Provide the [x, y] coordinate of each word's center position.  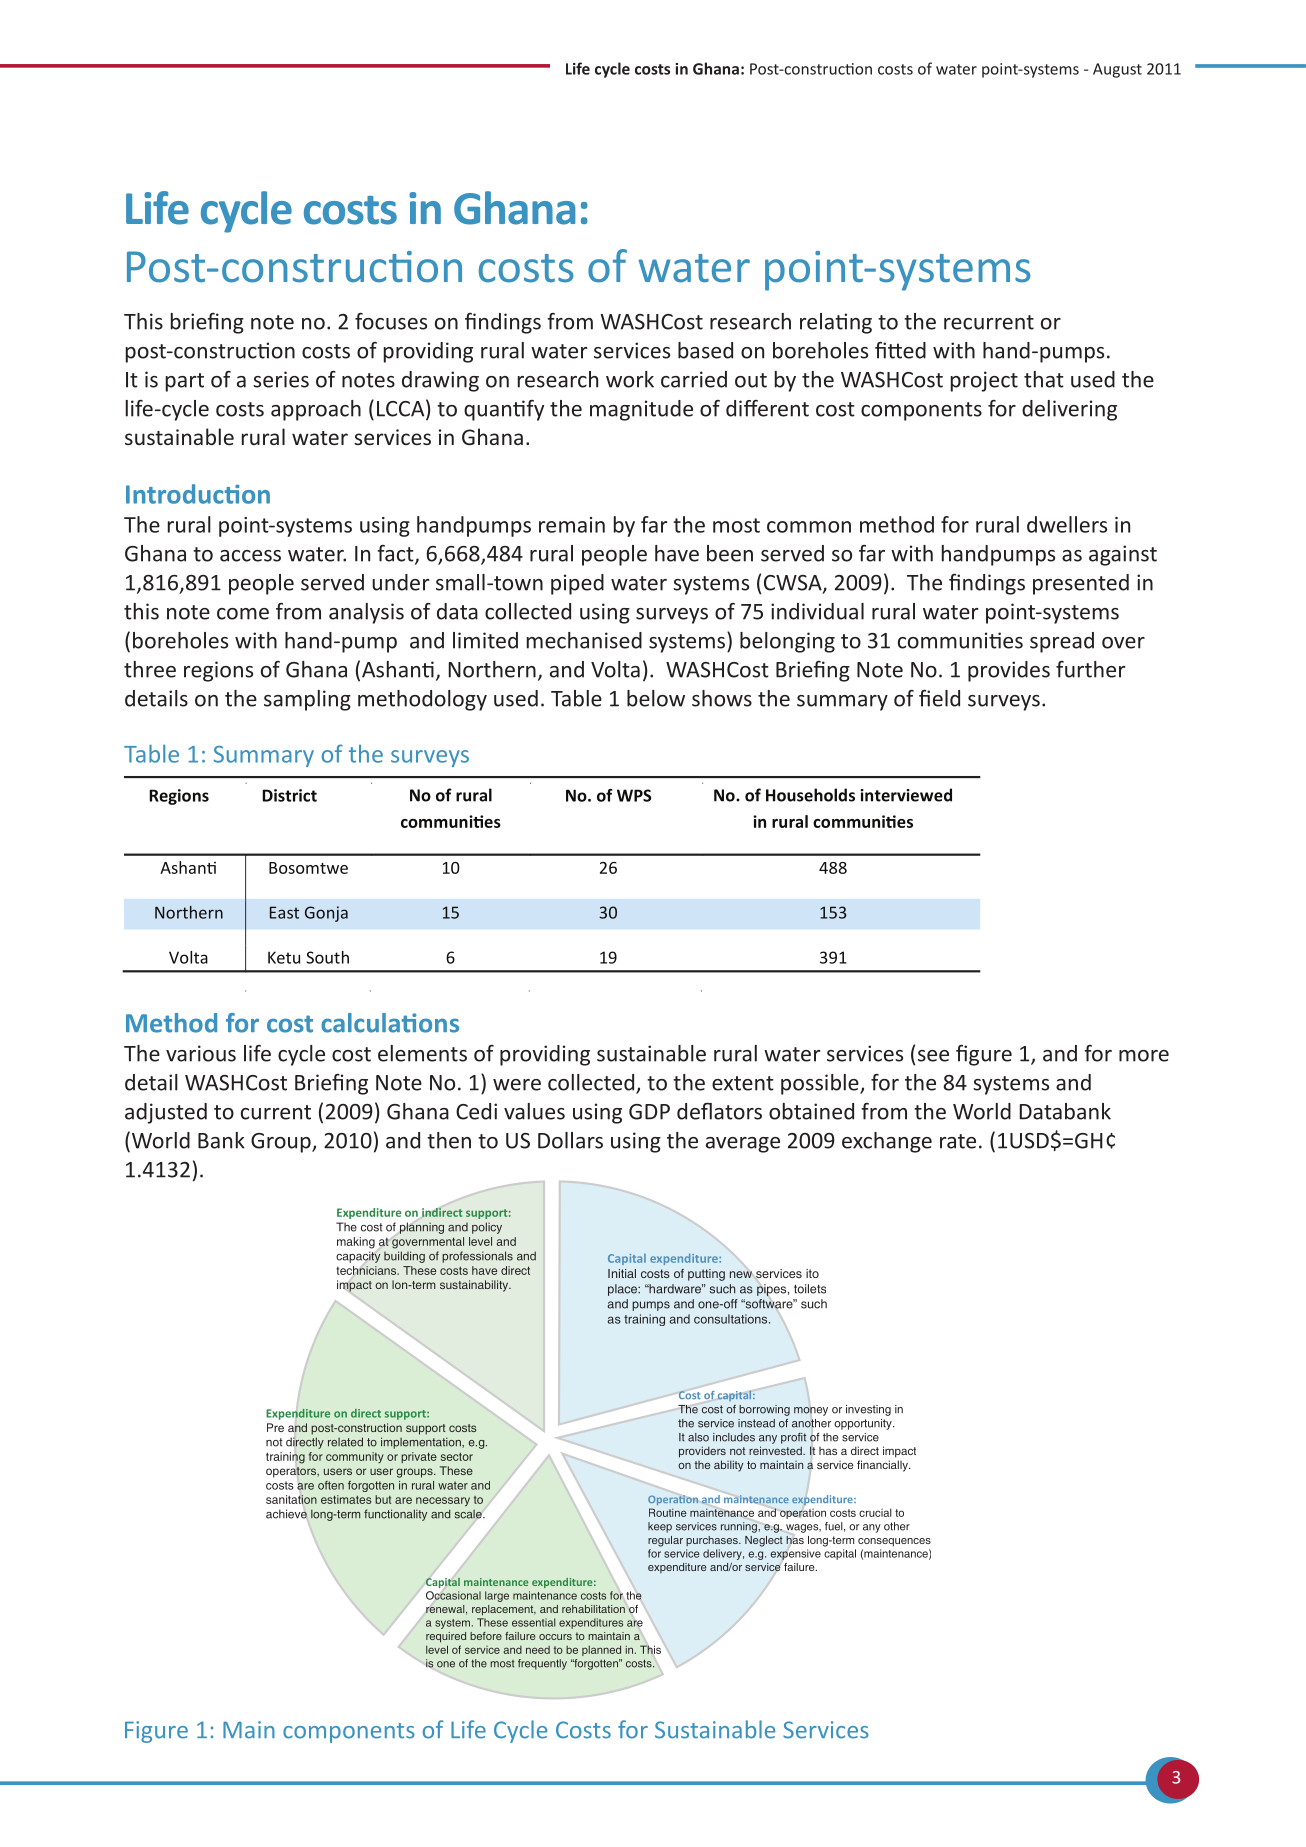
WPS [634, 795]
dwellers [1067, 524]
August [1117, 70]
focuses [391, 321]
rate [958, 1141]
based [705, 350]
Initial [622, 1273]
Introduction [198, 494]
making [356, 1243]
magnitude [641, 410]
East [284, 912]
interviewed [906, 795]
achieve [287, 1514]
